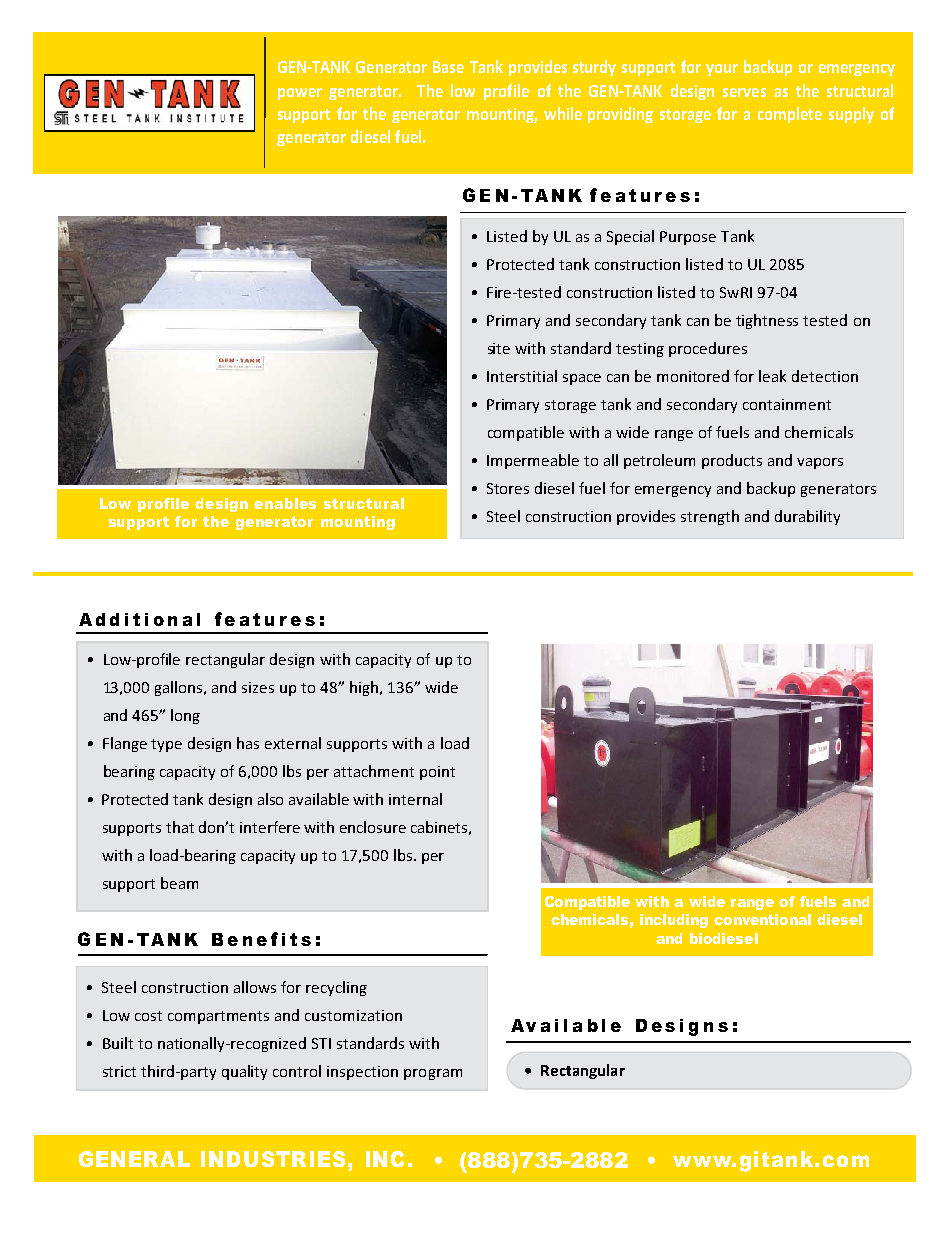 Image resolution: width=952 pixels, height=1233 pixels. Describe the element at coordinates (244, 1072) in the screenshot. I see `quality` at that location.
